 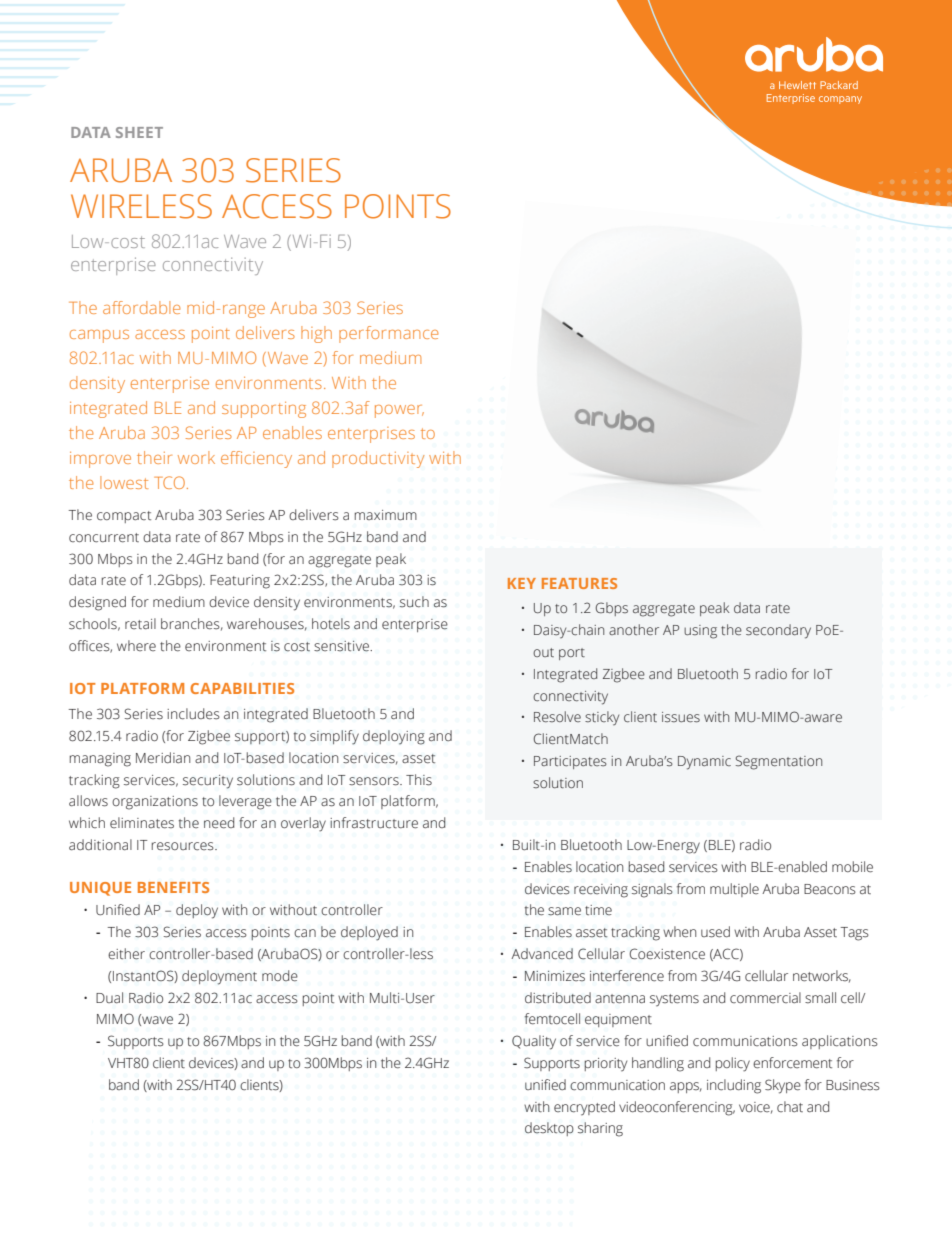 What do you see at coordinates (399, 411) in the screenshot?
I see `power` at bounding box center [399, 411].
